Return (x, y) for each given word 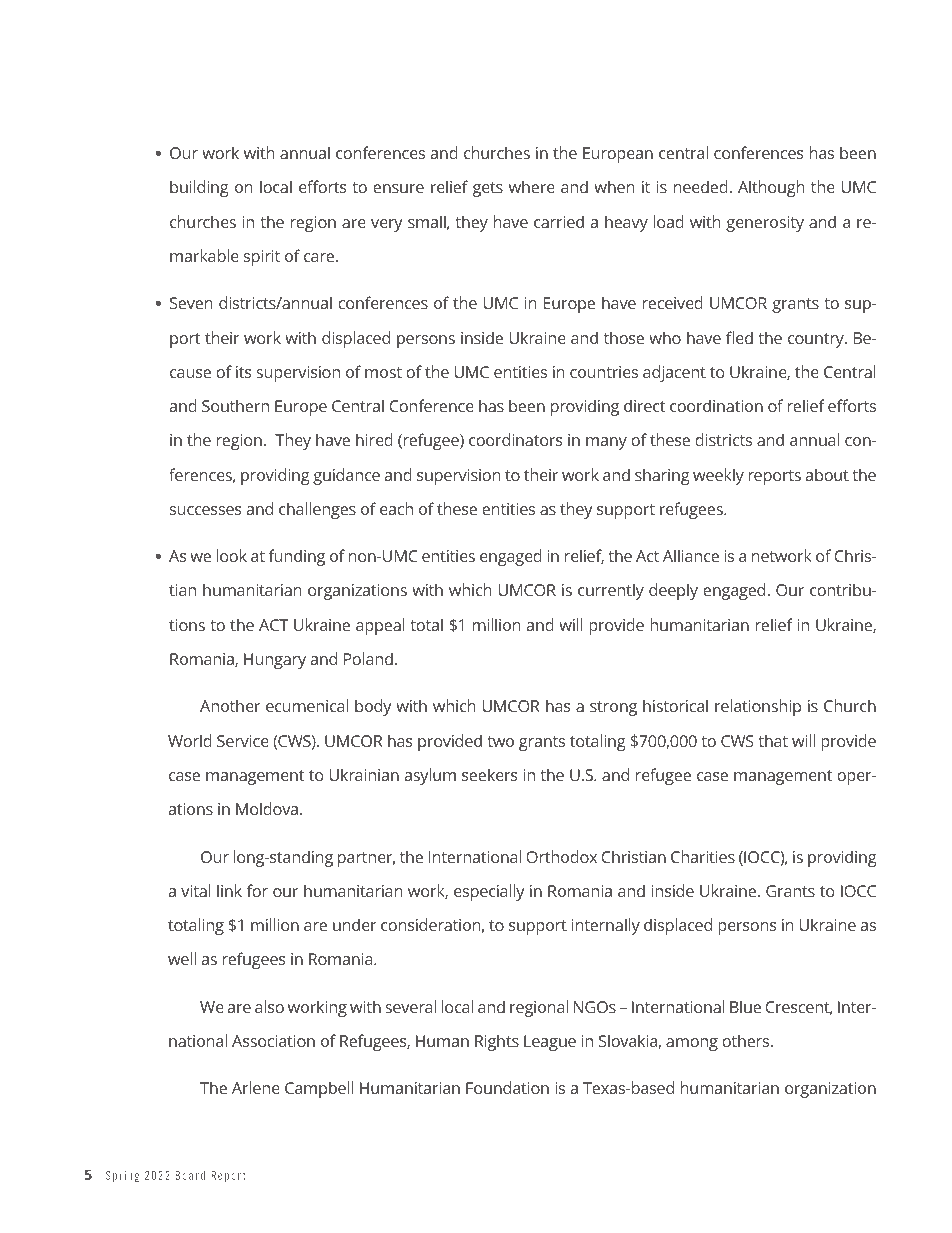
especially (489, 892)
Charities (703, 856)
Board (190, 1175)
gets (488, 189)
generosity (765, 224)
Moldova (267, 808)
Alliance (691, 555)
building (199, 188)
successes (206, 510)
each (396, 508)
